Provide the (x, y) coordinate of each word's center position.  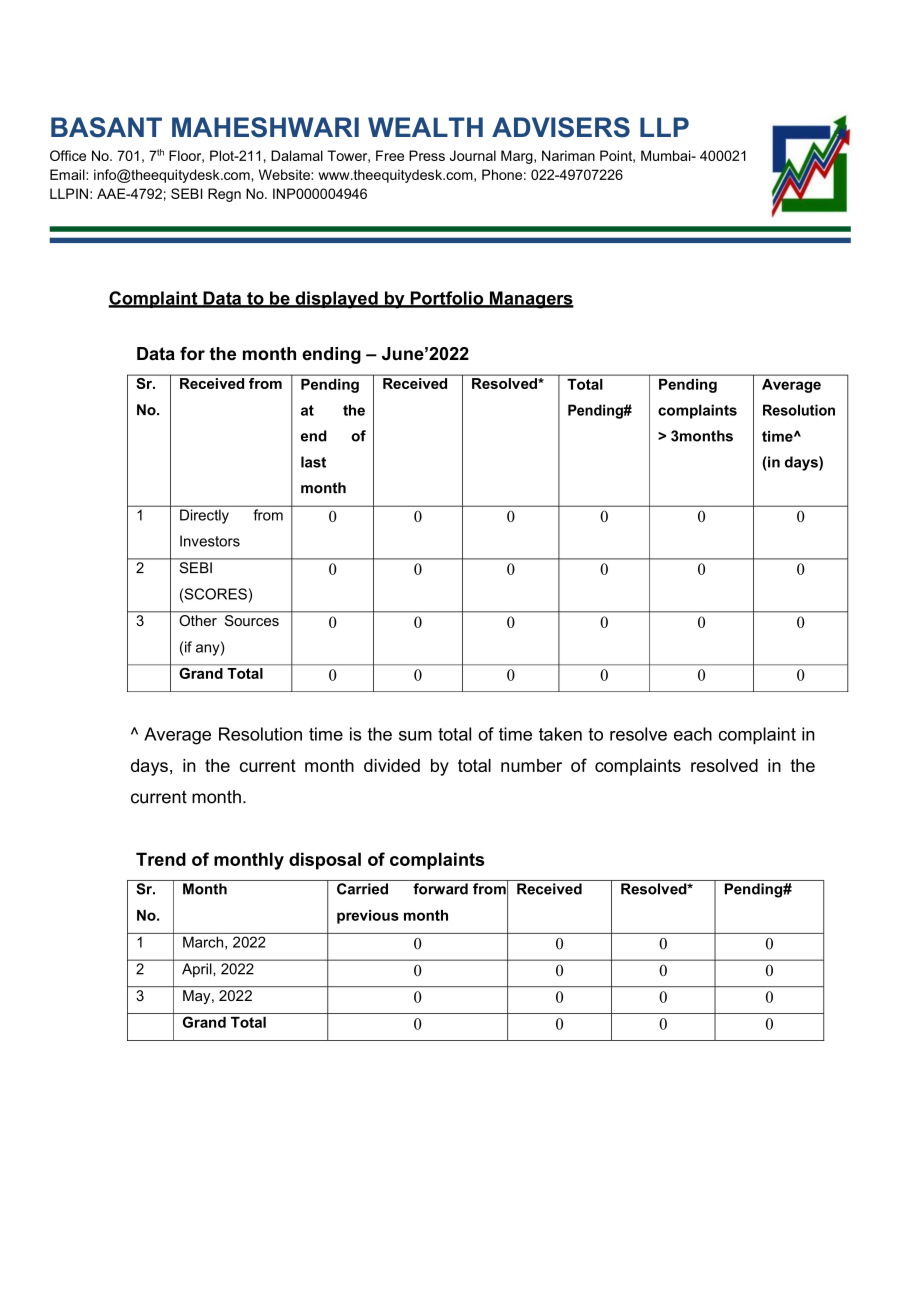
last (313, 462)
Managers (530, 300)
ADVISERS (561, 127)
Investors (210, 541)
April (196, 970)
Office (68, 155)
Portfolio (447, 299)
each (693, 734)
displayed (336, 300)
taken (560, 734)
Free (390, 155)
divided (392, 765)
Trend (161, 859)
